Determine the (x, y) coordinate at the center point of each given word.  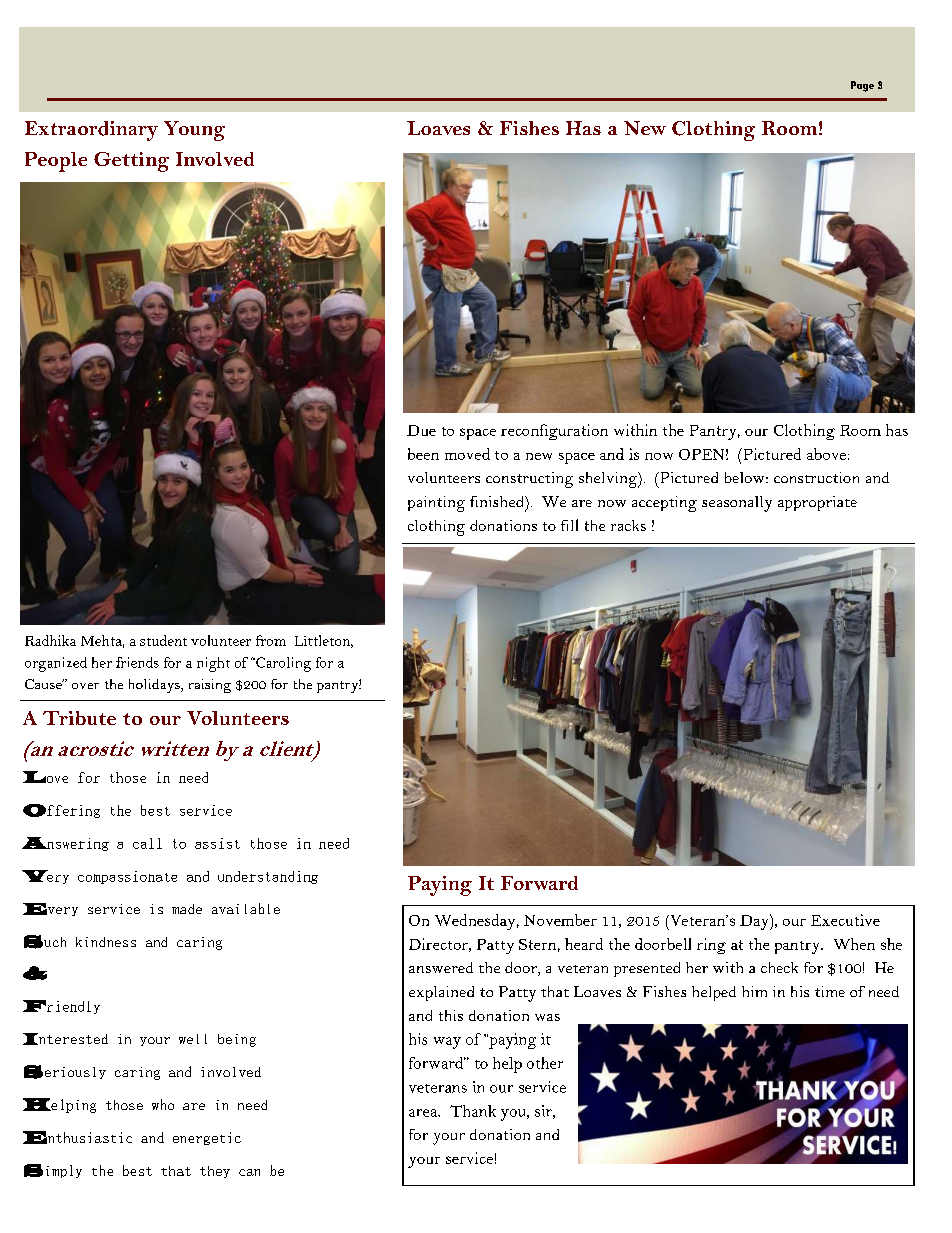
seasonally (737, 504)
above (826, 454)
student (163, 640)
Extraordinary (91, 131)
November (560, 920)
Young (194, 131)
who (163, 1104)
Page (862, 86)
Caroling (282, 664)
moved (467, 454)
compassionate (127, 877)
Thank (473, 1111)
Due (421, 430)
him (754, 991)
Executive (845, 920)
